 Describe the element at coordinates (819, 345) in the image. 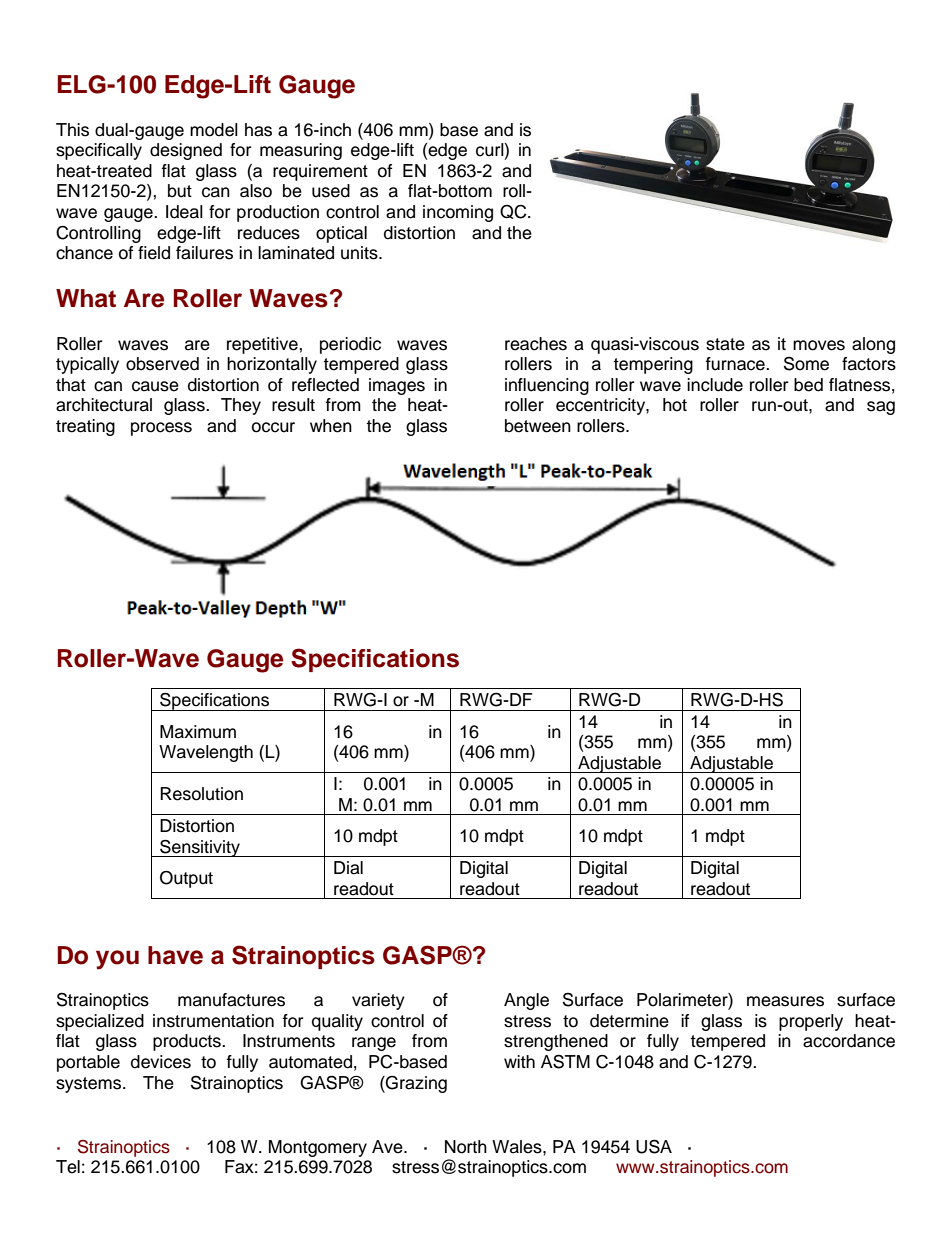

I see `moves` at that location.
